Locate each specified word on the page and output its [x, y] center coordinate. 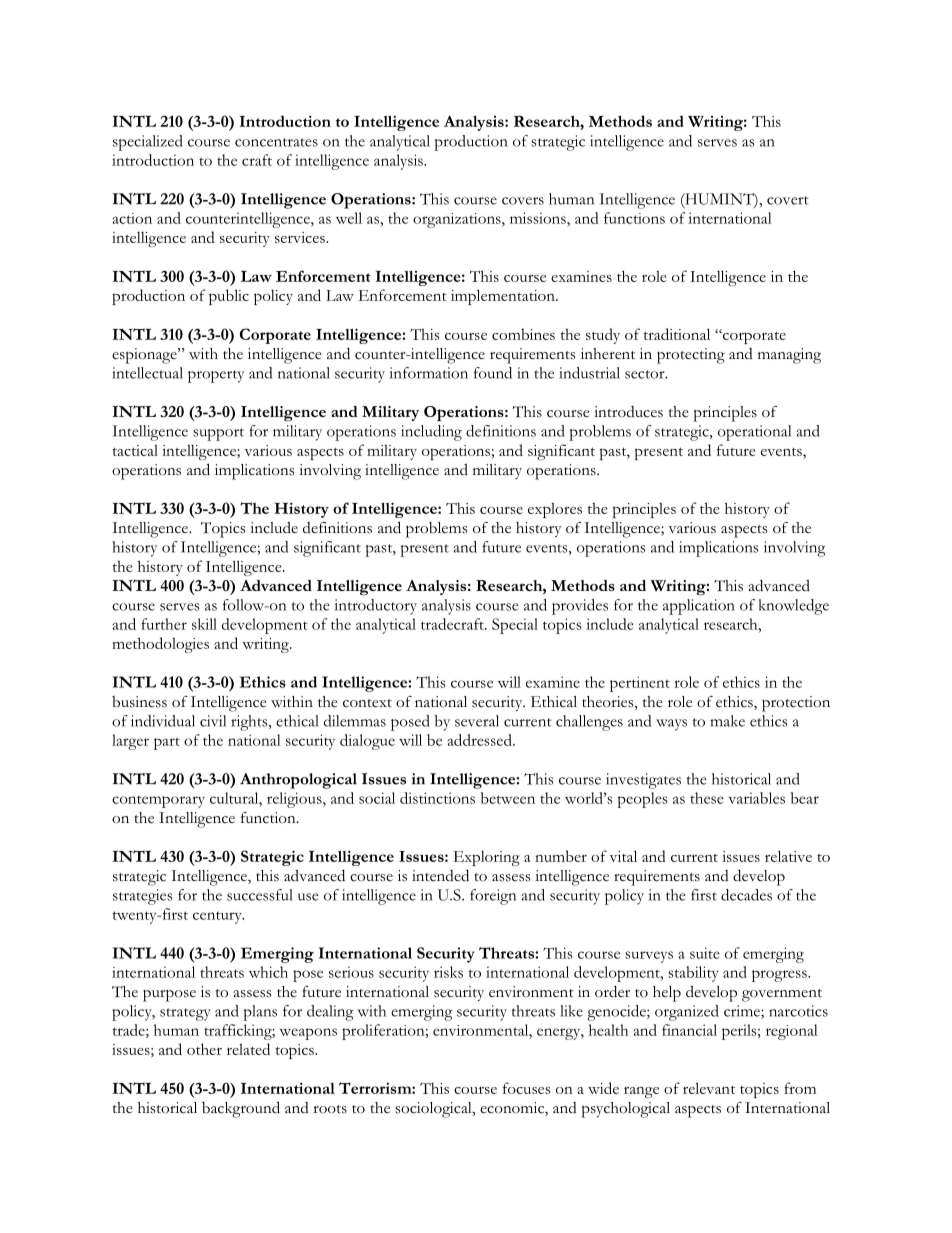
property [216, 376]
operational [754, 433]
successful [260, 895]
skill [204, 624]
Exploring [486, 858]
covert [787, 200]
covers [523, 201]
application [698, 607]
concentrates [276, 142]
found [493, 373]
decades [746, 895]
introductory [376, 607]
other [204, 1049]
